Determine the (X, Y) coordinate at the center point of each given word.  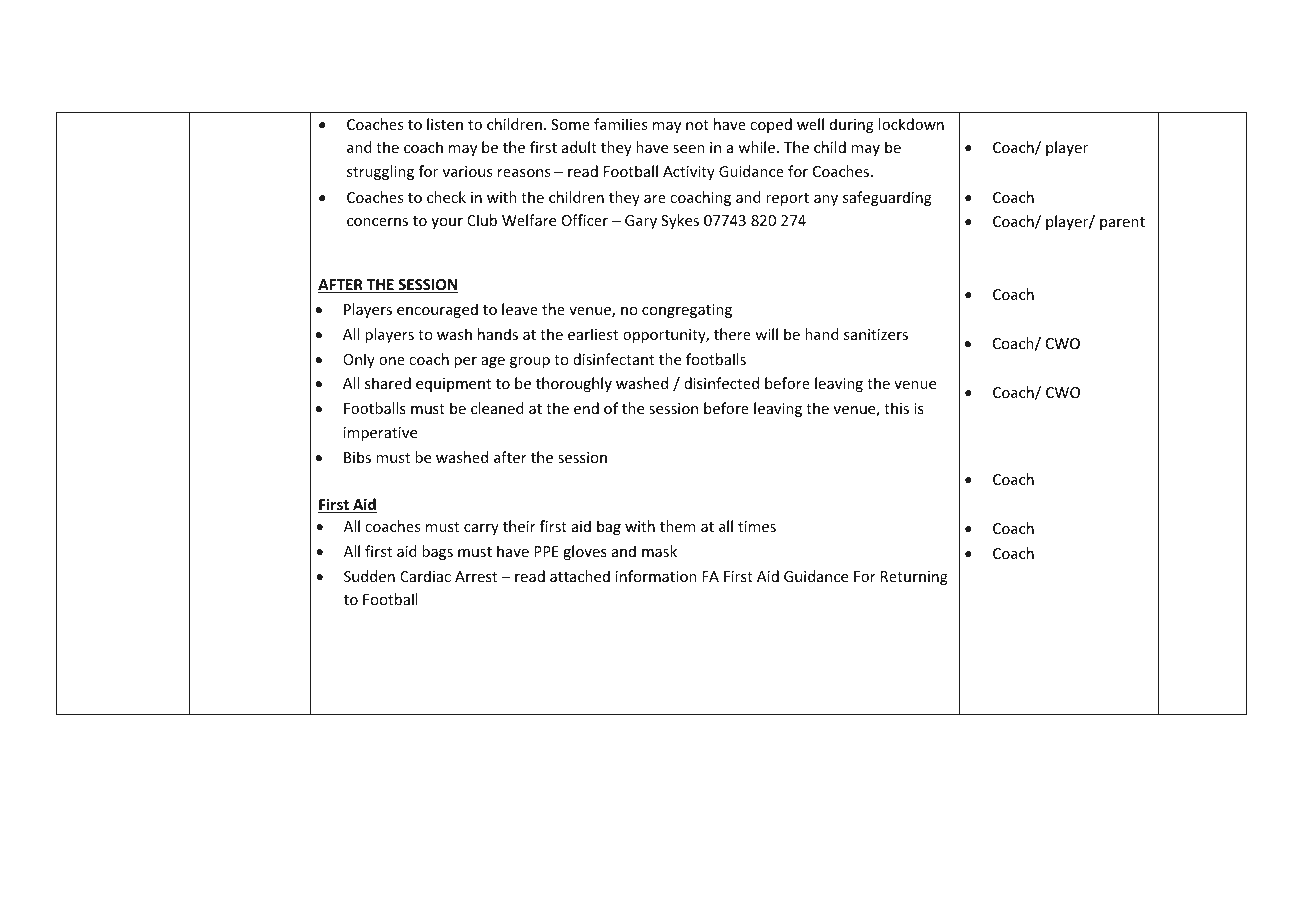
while (758, 147)
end (586, 408)
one (392, 361)
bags (437, 552)
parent (1122, 223)
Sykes (680, 221)
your (447, 223)
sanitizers (876, 334)
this (896, 408)
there (732, 334)
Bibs (357, 457)
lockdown (911, 124)
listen (445, 124)
